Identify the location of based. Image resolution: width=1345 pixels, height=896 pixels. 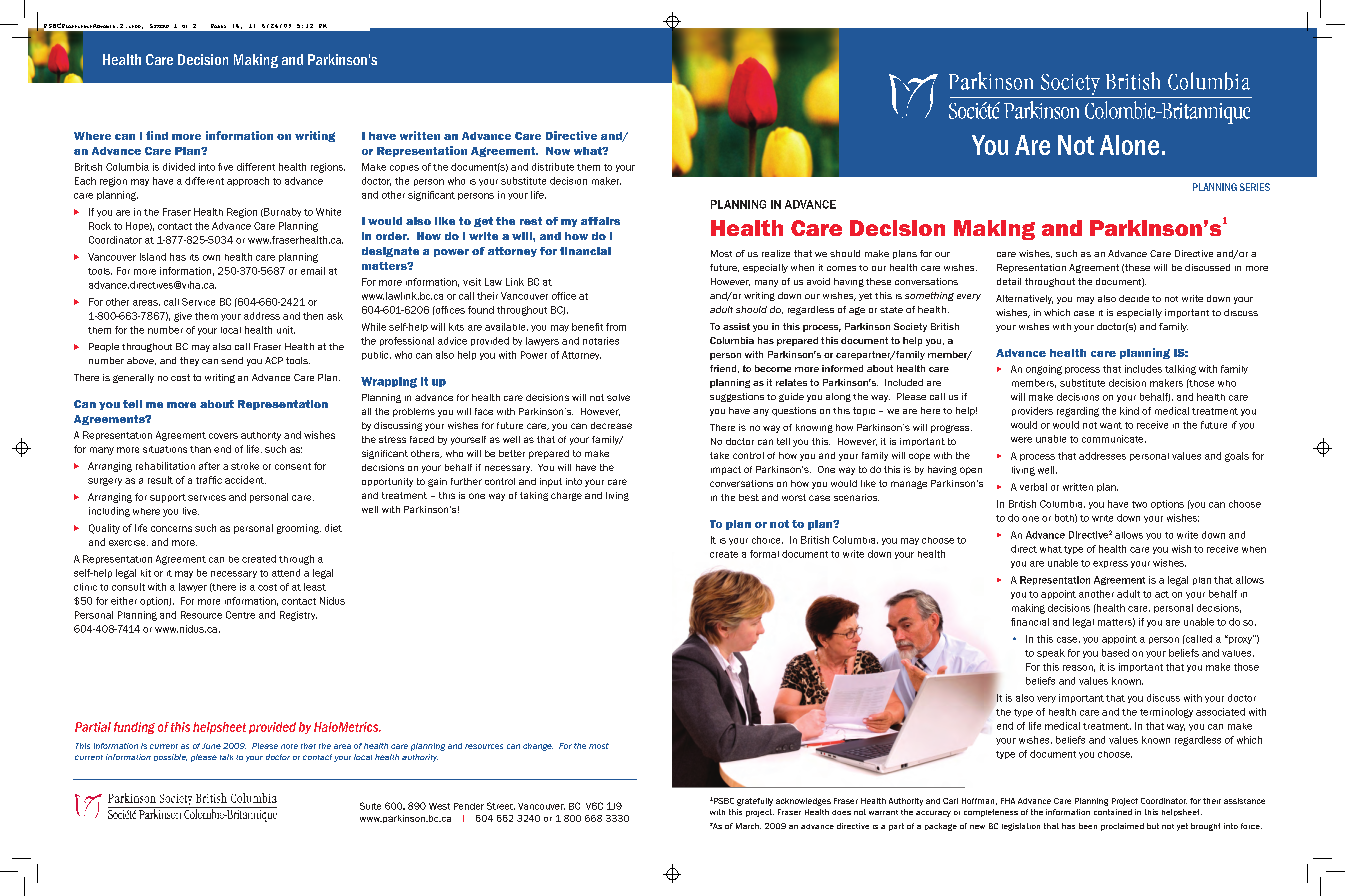
(1115, 653).
